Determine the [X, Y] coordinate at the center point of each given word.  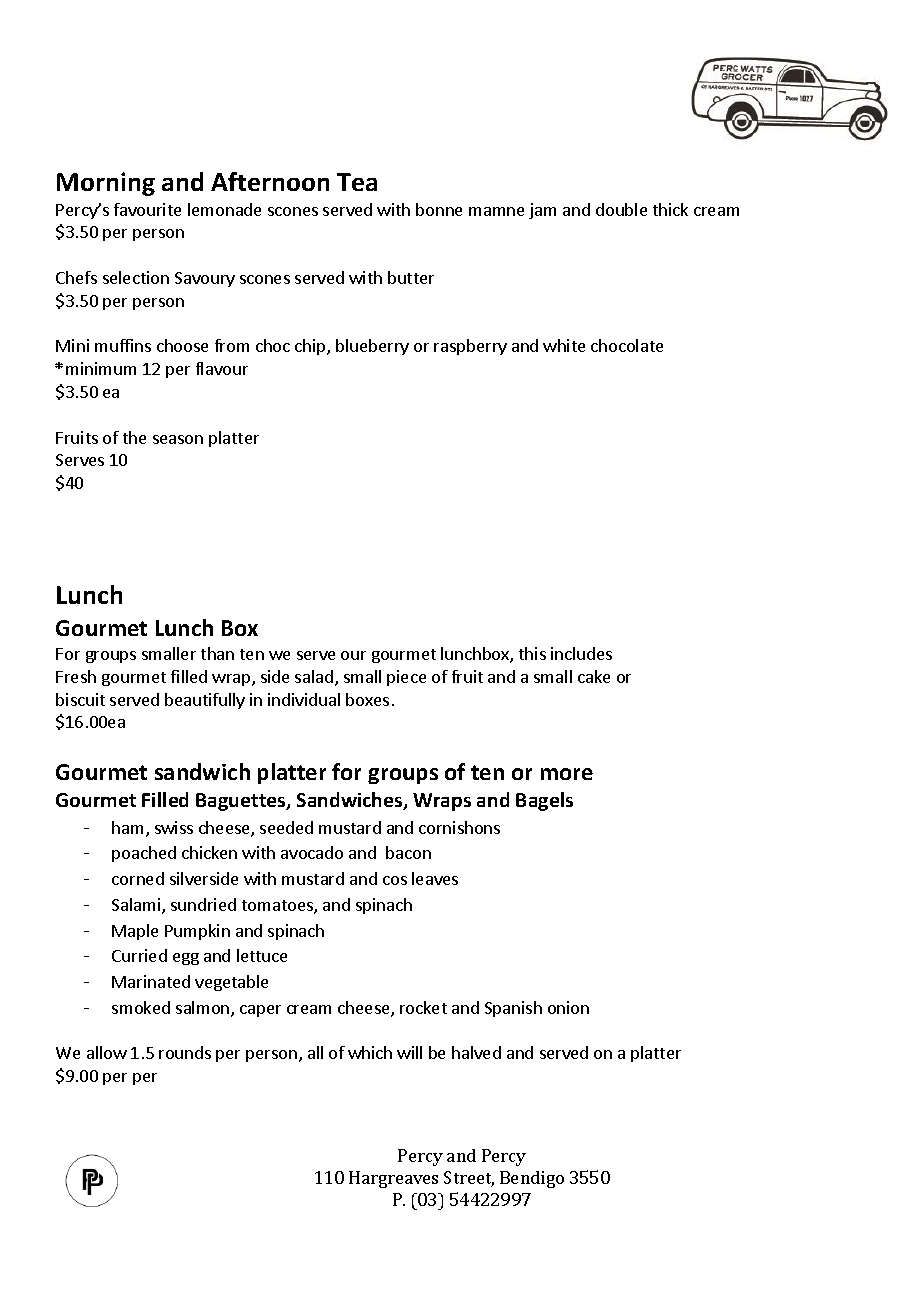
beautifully [205, 701]
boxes [367, 699]
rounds [185, 1052]
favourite [147, 209]
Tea [357, 182]
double [621, 209]
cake [594, 676]
